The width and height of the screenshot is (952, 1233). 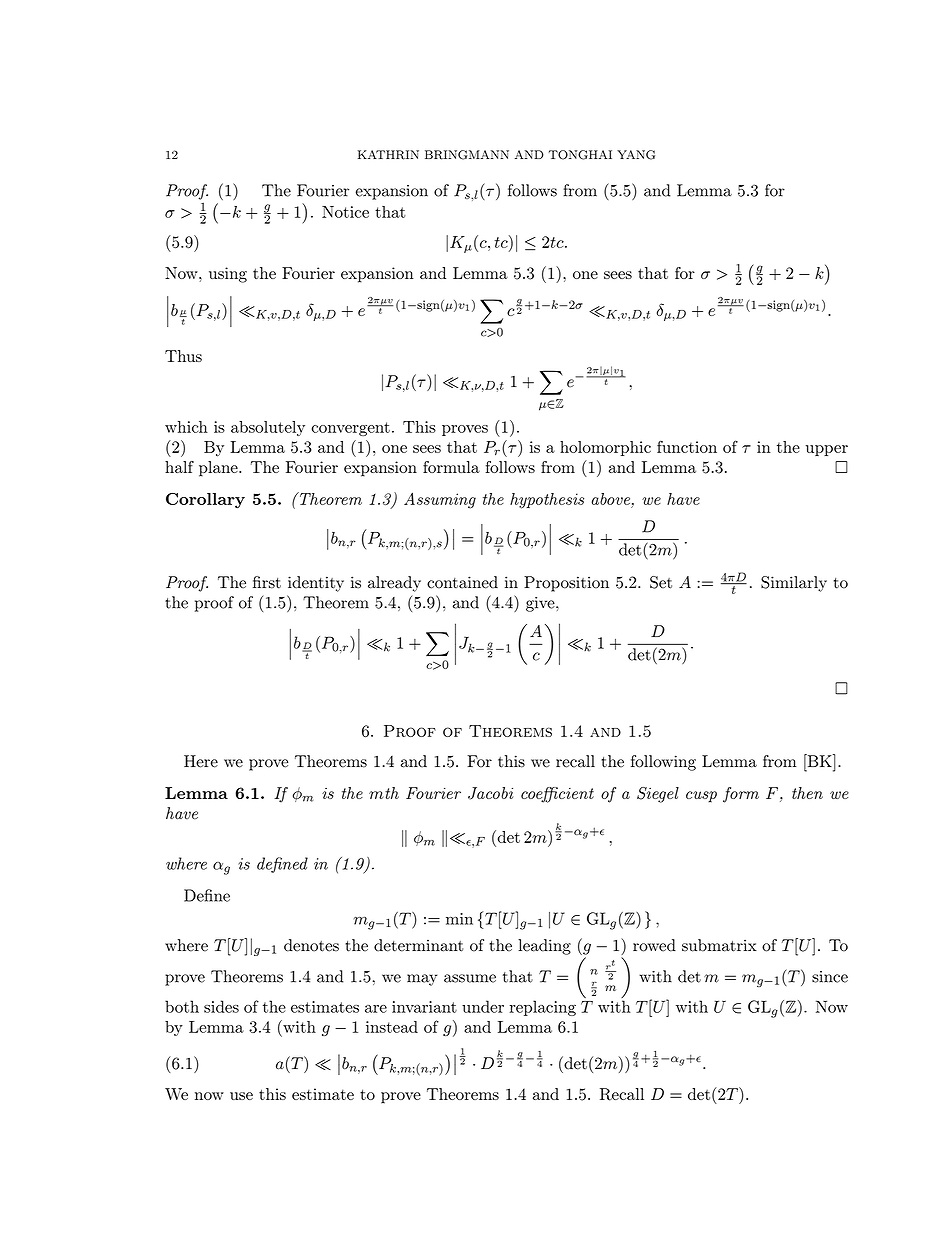 I want to click on use, so click(x=241, y=1096).
